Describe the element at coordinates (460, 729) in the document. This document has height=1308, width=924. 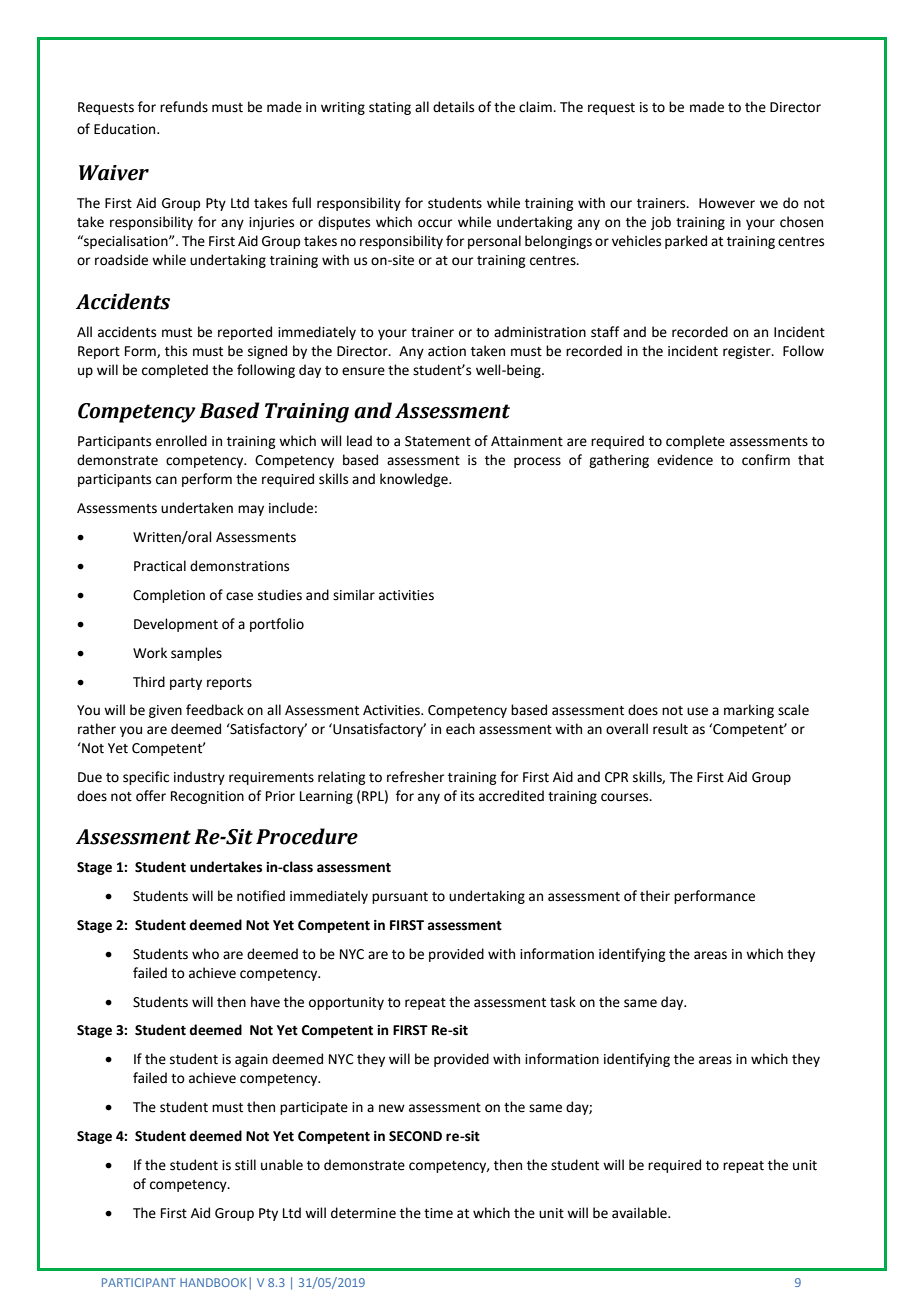
I see `each` at that location.
